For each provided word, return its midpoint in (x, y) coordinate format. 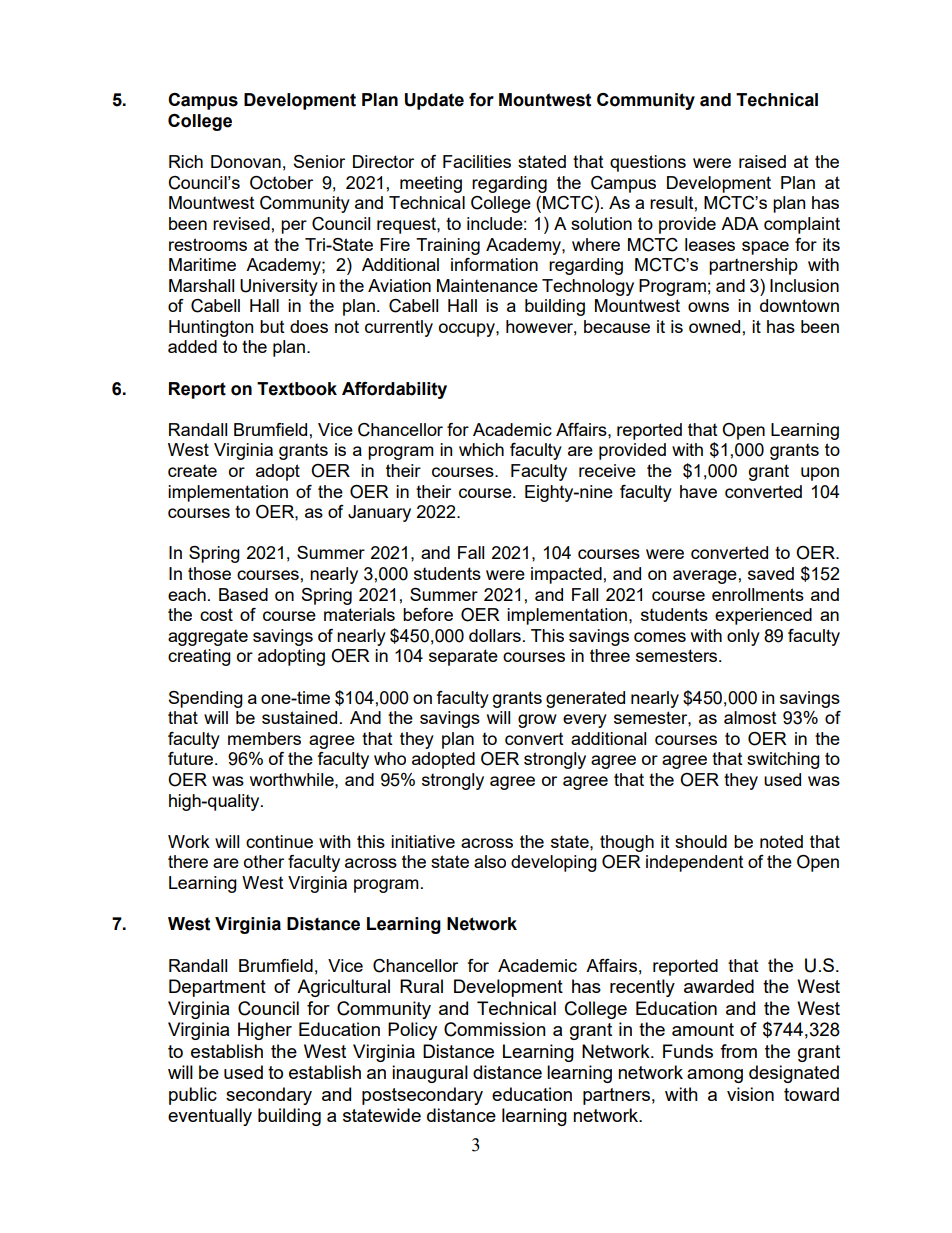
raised (762, 161)
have (698, 491)
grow (537, 721)
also (490, 861)
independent (695, 863)
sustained (299, 717)
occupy (468, 330)
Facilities (477, 161)
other (264, 861)
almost (750, 717)
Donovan (246, 161)
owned (714, 326)
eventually (210, 1117)
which (481, 449)
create (192, 471)
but (272, 326)
